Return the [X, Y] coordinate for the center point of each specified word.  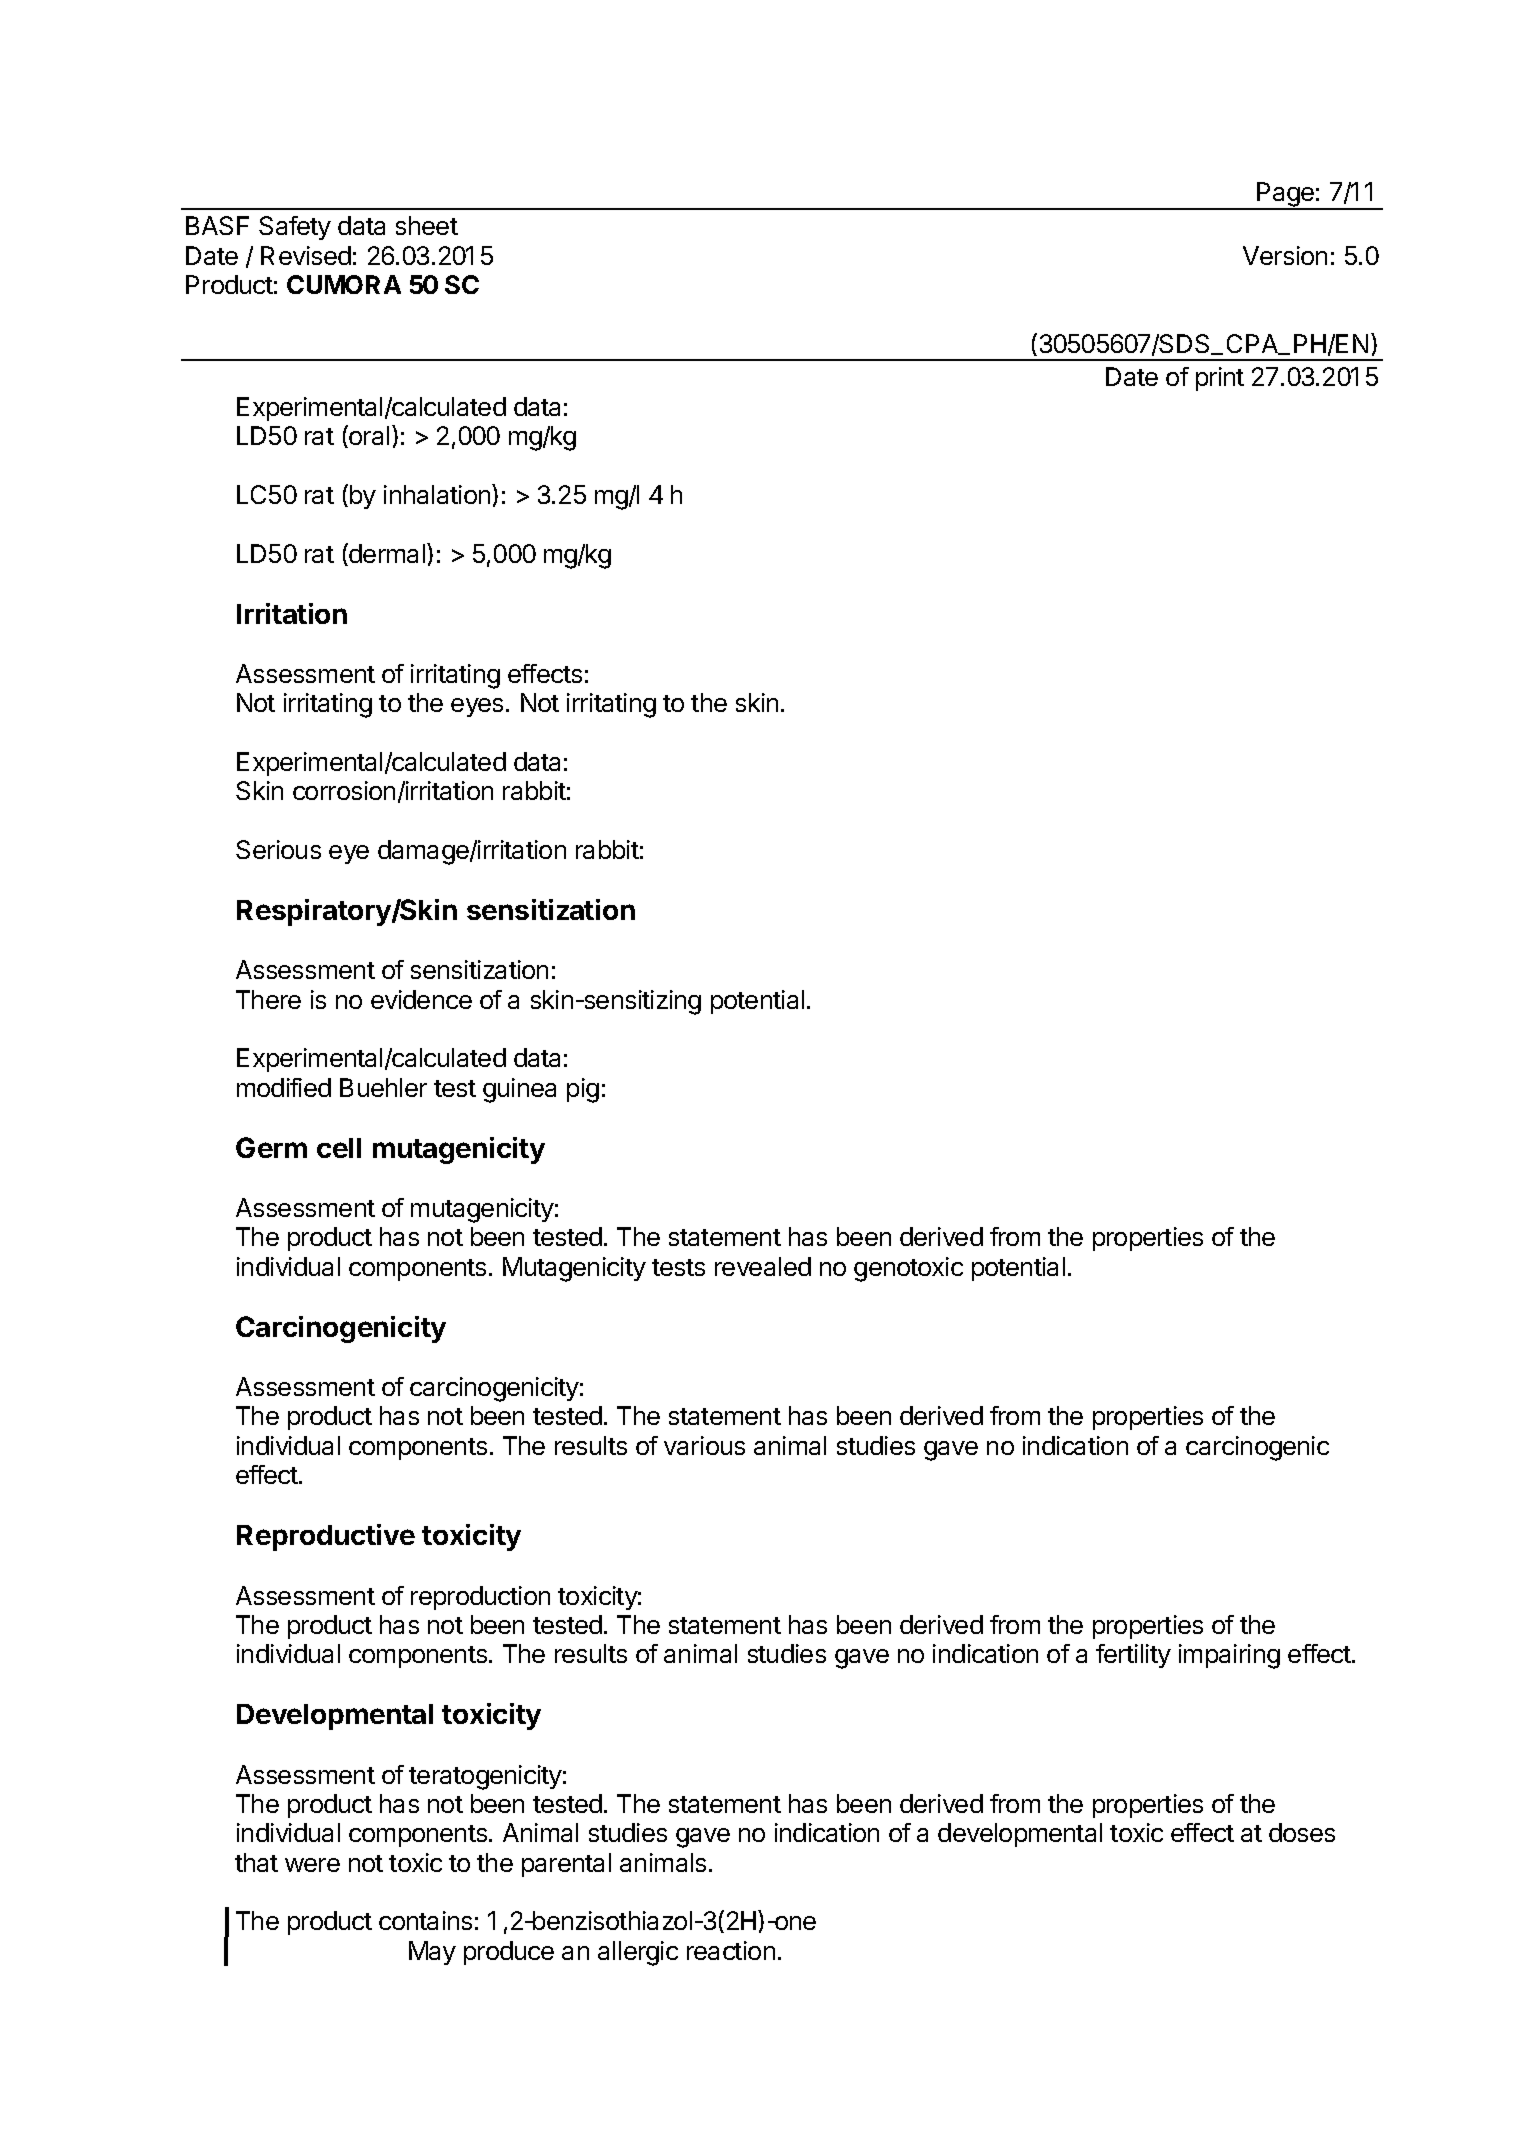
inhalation [438, 494]
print [1220, 379]
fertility [1133, 1656]
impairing [1229, 1656]
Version [1285, 255]
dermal [387, 554]
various [704, 1445]
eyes [477, 707]
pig [583, 1090]
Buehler [383, 1087]
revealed [763, 1266]
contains [425, 1920]
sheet [427, 225]
